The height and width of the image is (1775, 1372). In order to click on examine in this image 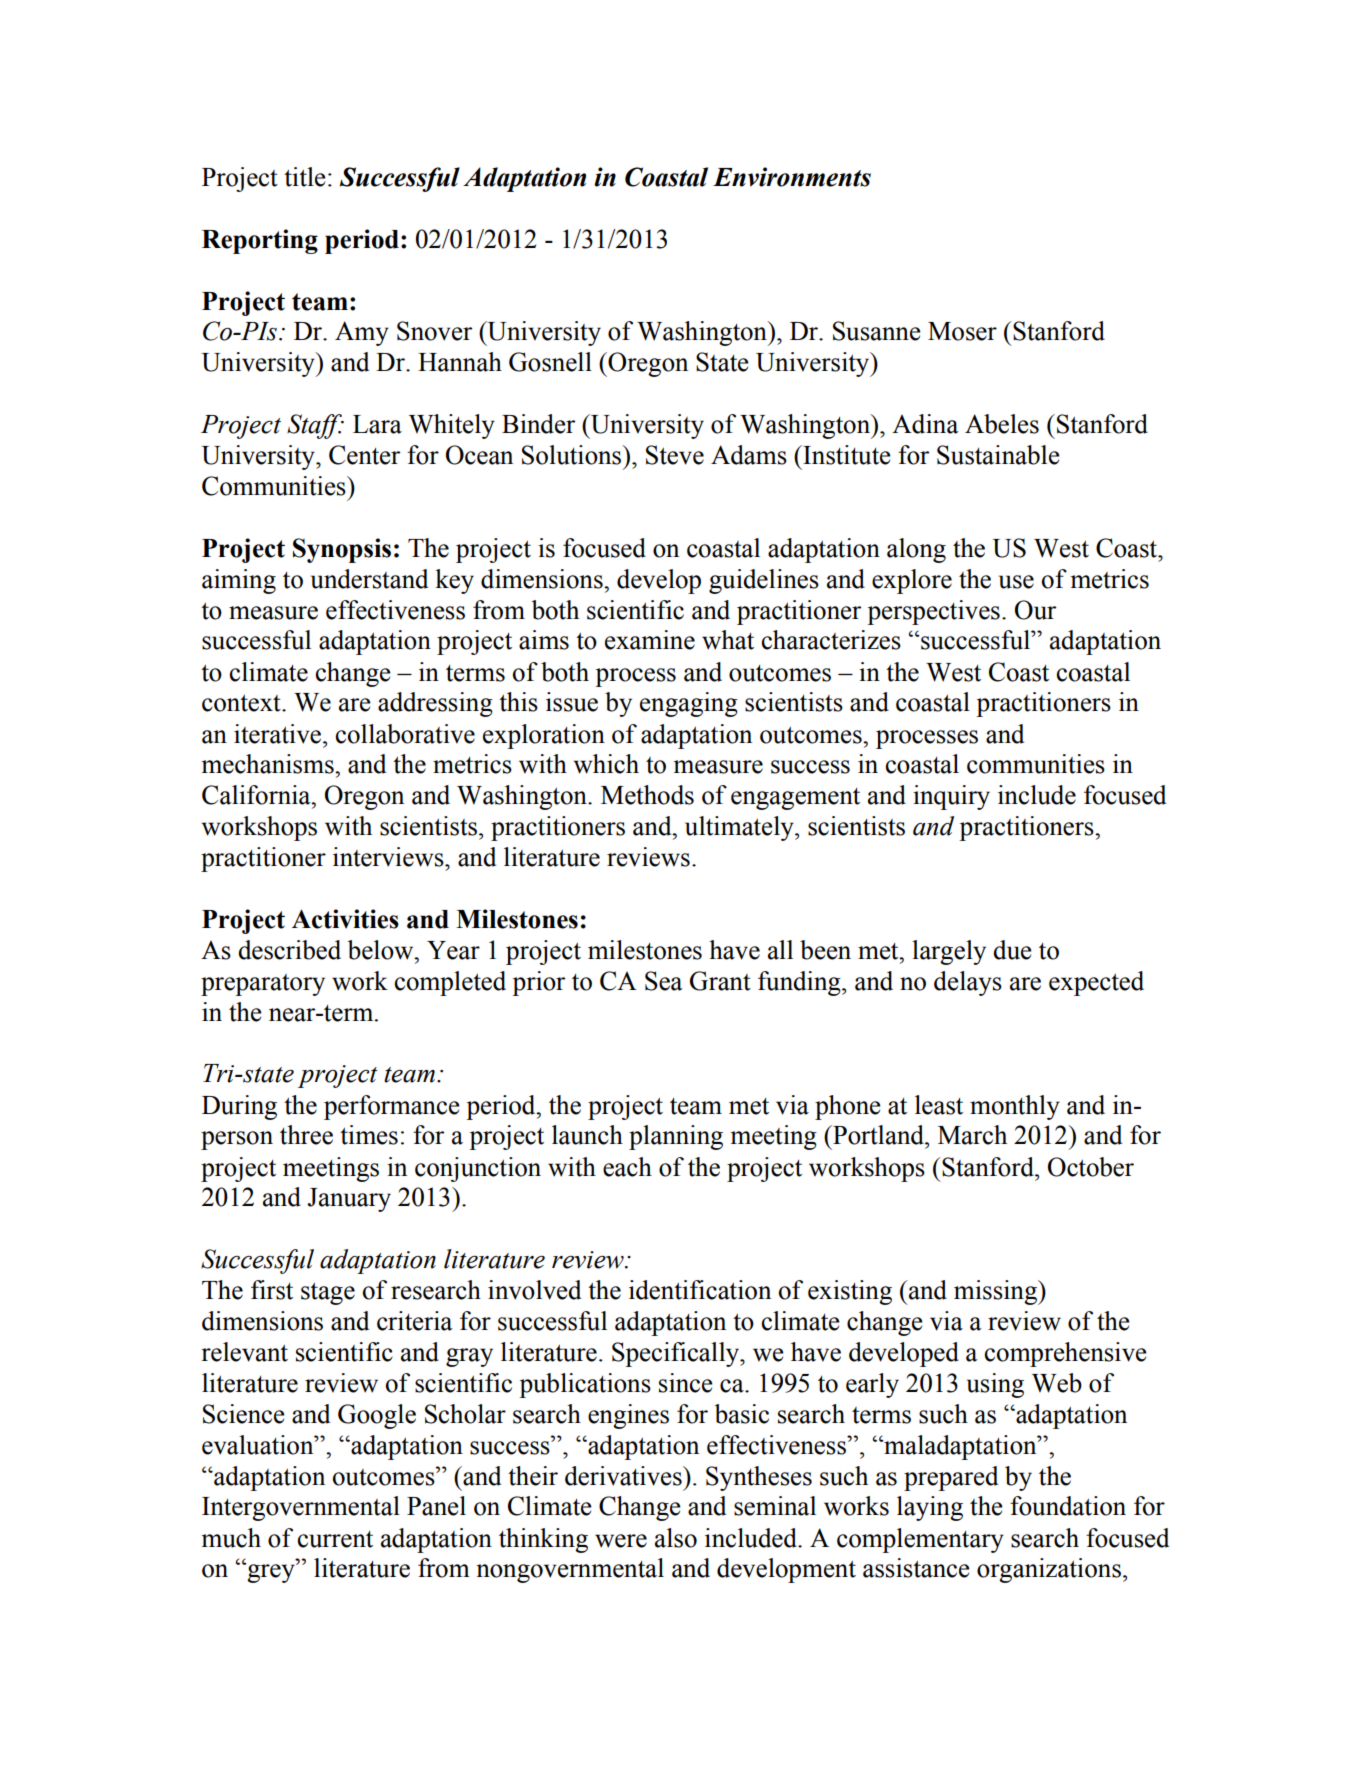, I will do `click(650, 640)`.
